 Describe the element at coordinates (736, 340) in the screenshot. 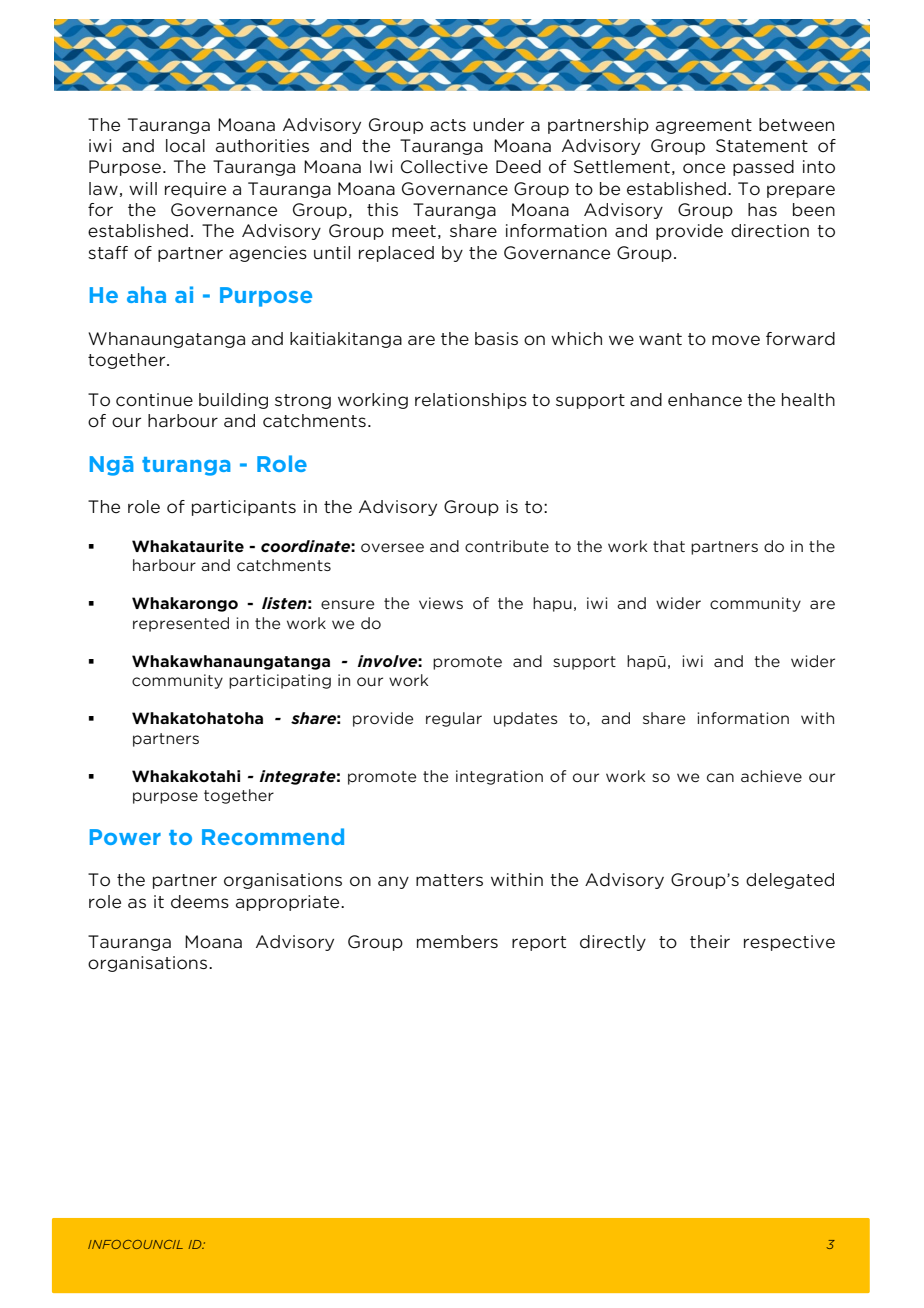

I see `move` at that location.
